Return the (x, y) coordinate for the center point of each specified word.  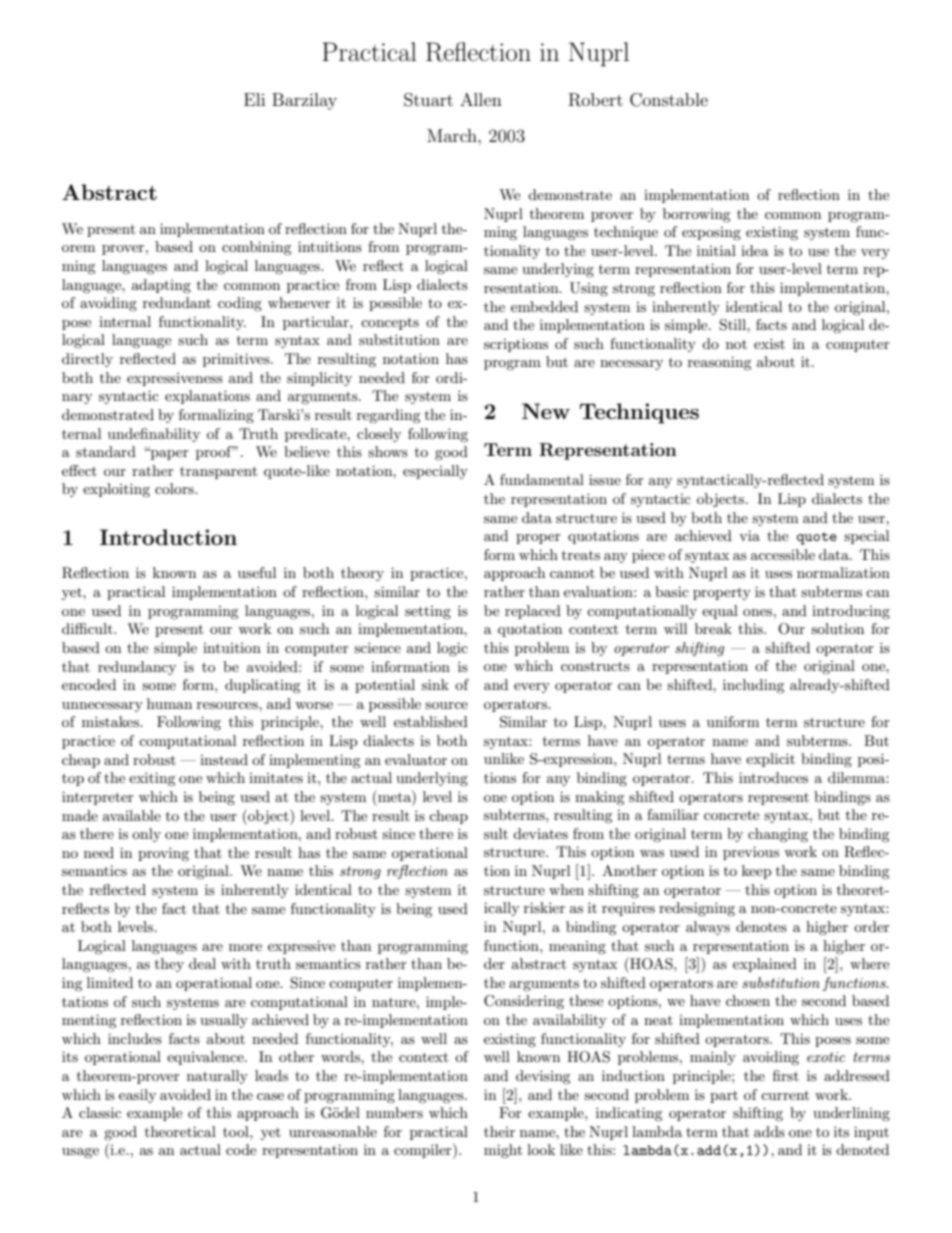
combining (257, 248)
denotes (761, 926)
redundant (177, 302)
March (453, 135)
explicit (770, 760)
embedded (544, 306)
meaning (577, 947)
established (431, 721)
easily (137, 1096)
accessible (783, 554)
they (169, 965)
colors (175, 488)
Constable (669, 100)
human (169, 703)
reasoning (720, 363)
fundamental (542, 479)
